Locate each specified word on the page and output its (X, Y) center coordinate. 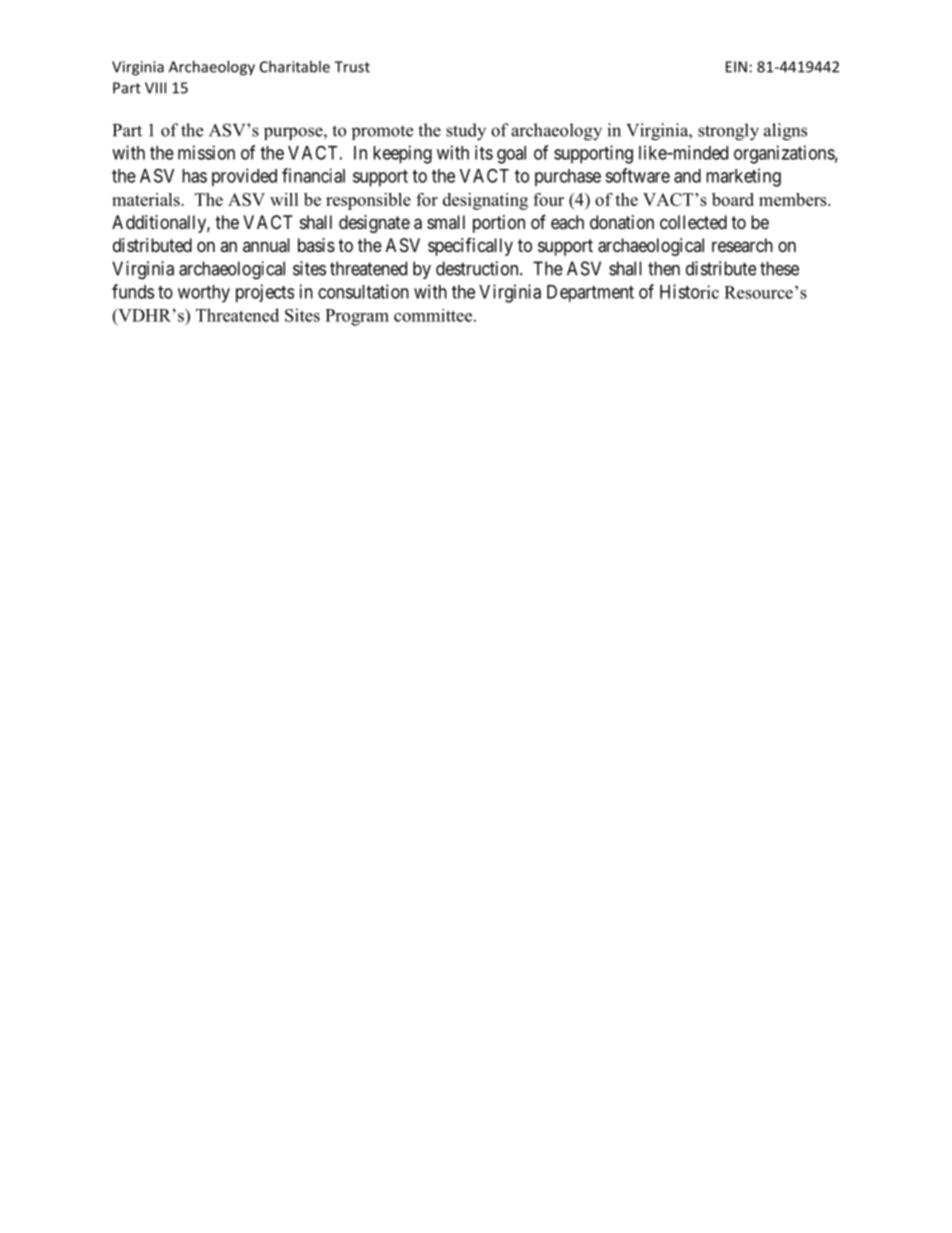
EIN (736, 67)
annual (266, 245)
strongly (728, 132)
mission (206, 152)
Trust (352, 67)
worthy (204, 294)
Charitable (295, 66)
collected (693, 222)
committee (434, 315)
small (446, 222)
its (484, 152)
